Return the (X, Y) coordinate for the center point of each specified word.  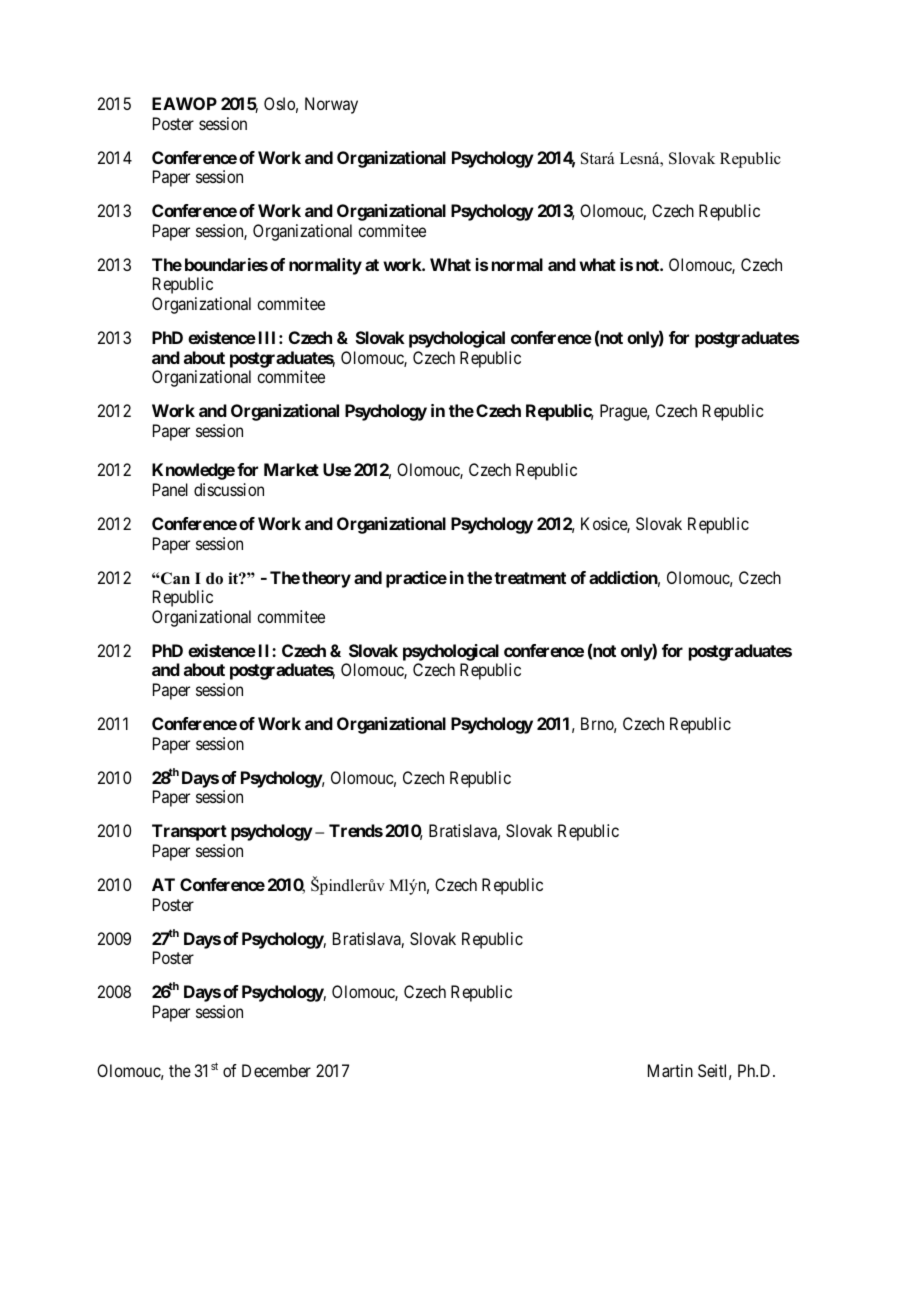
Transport (189, 832)
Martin (670, 1070)
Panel (170, 489)
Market (291, 469)
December (276, 1070)
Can (174, 578)
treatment (530, 578)
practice (416, 579)
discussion (229, 489)
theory (326, 579)
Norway (331, 105)
